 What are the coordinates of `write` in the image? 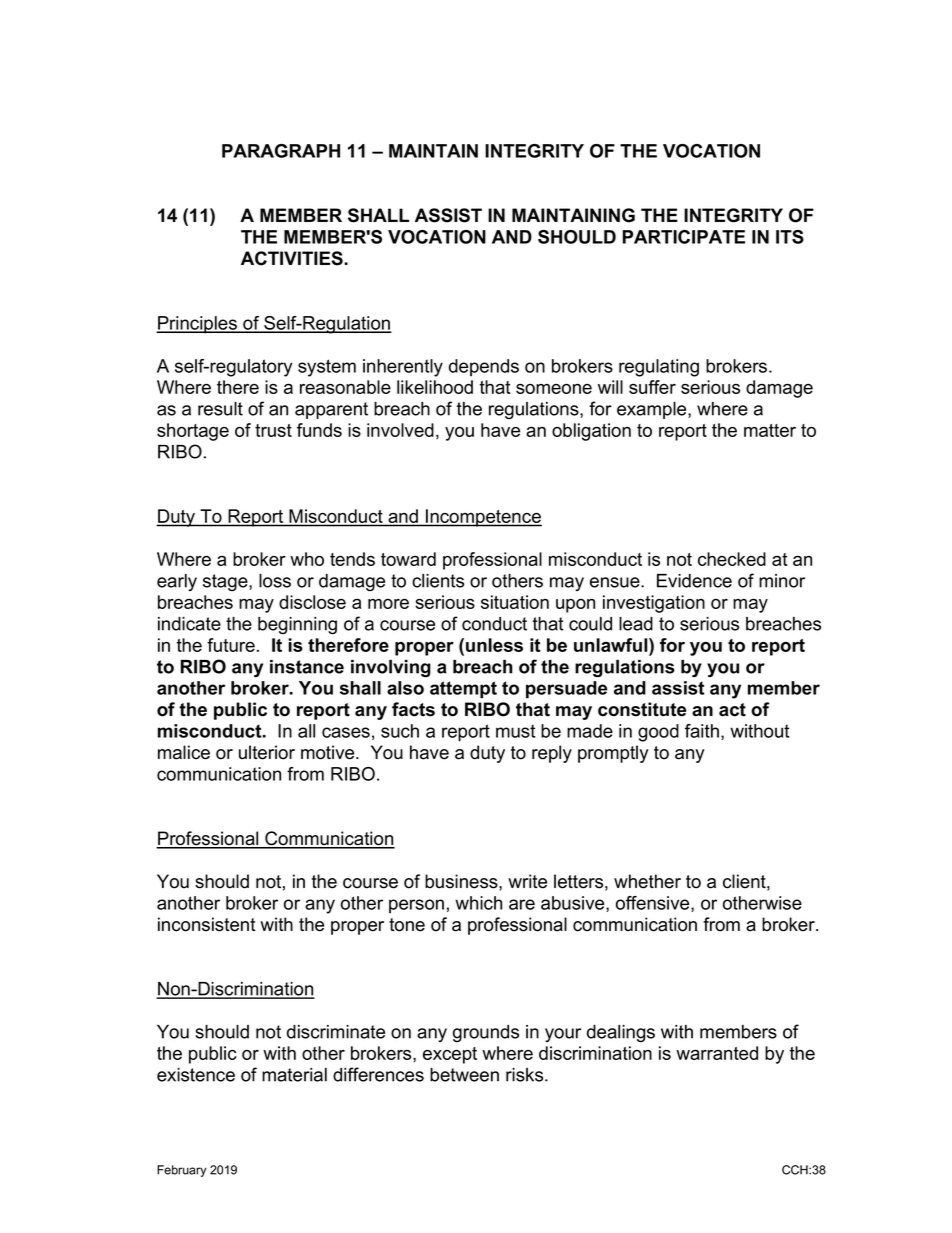 It's located at (527, 881).
